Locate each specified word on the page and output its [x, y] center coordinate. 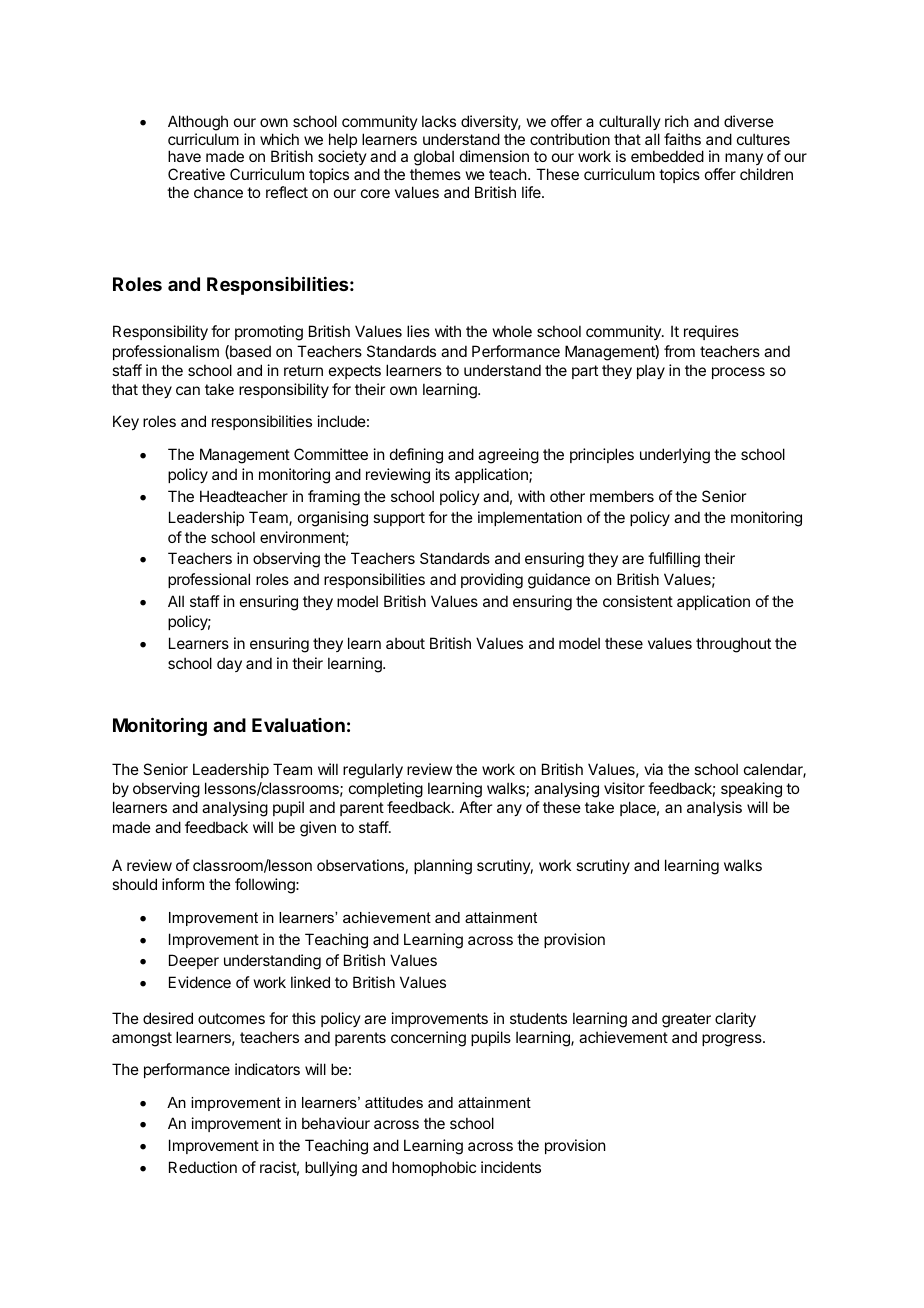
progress [733, 1040]
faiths [682, 139]
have [184, 156]
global [434, 159]
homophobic [434, 1168]
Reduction [203, 1167]
